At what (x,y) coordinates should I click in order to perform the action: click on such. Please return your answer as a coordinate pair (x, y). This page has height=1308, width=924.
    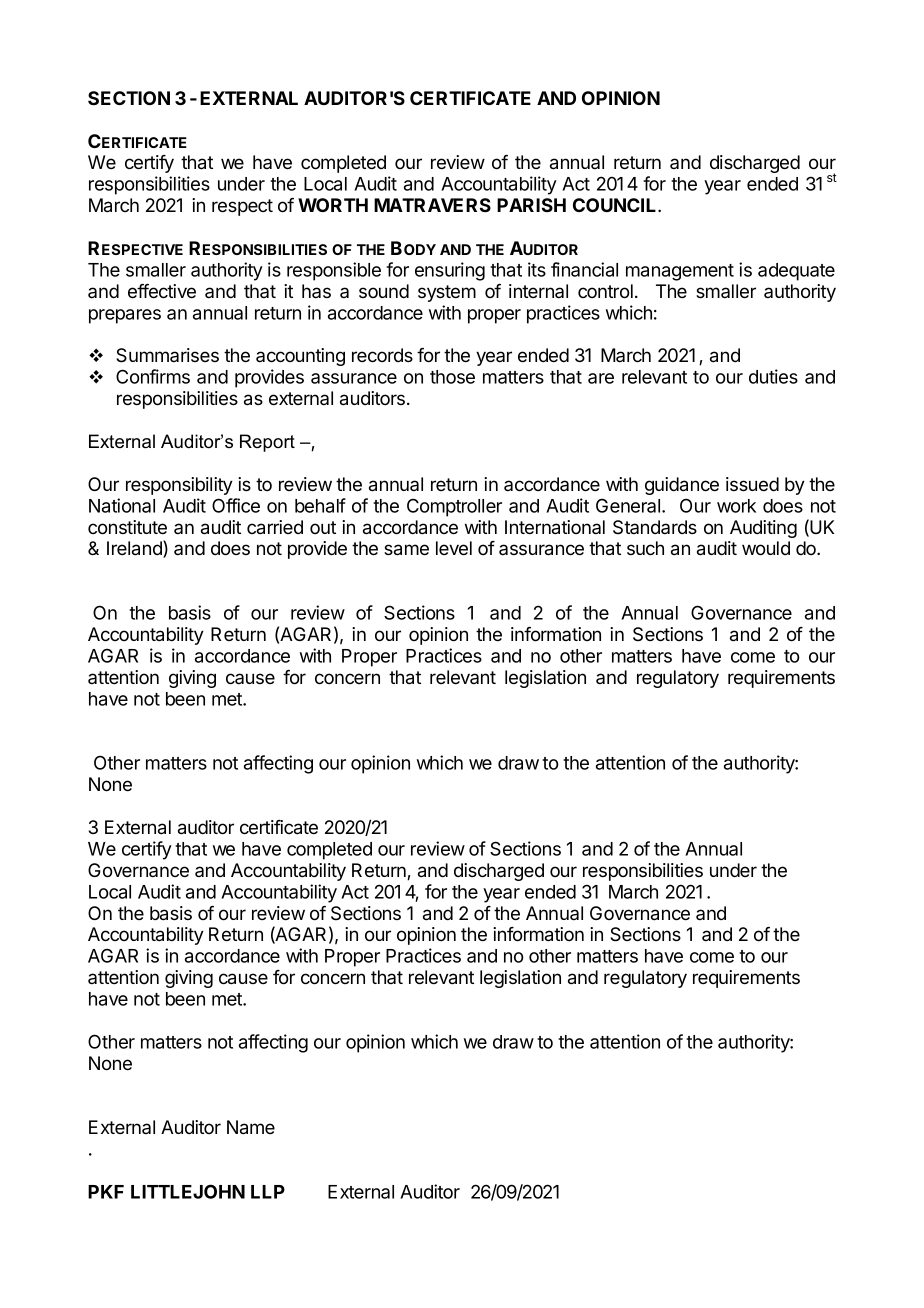
    Looking at the image, I should click on (645, 548).
